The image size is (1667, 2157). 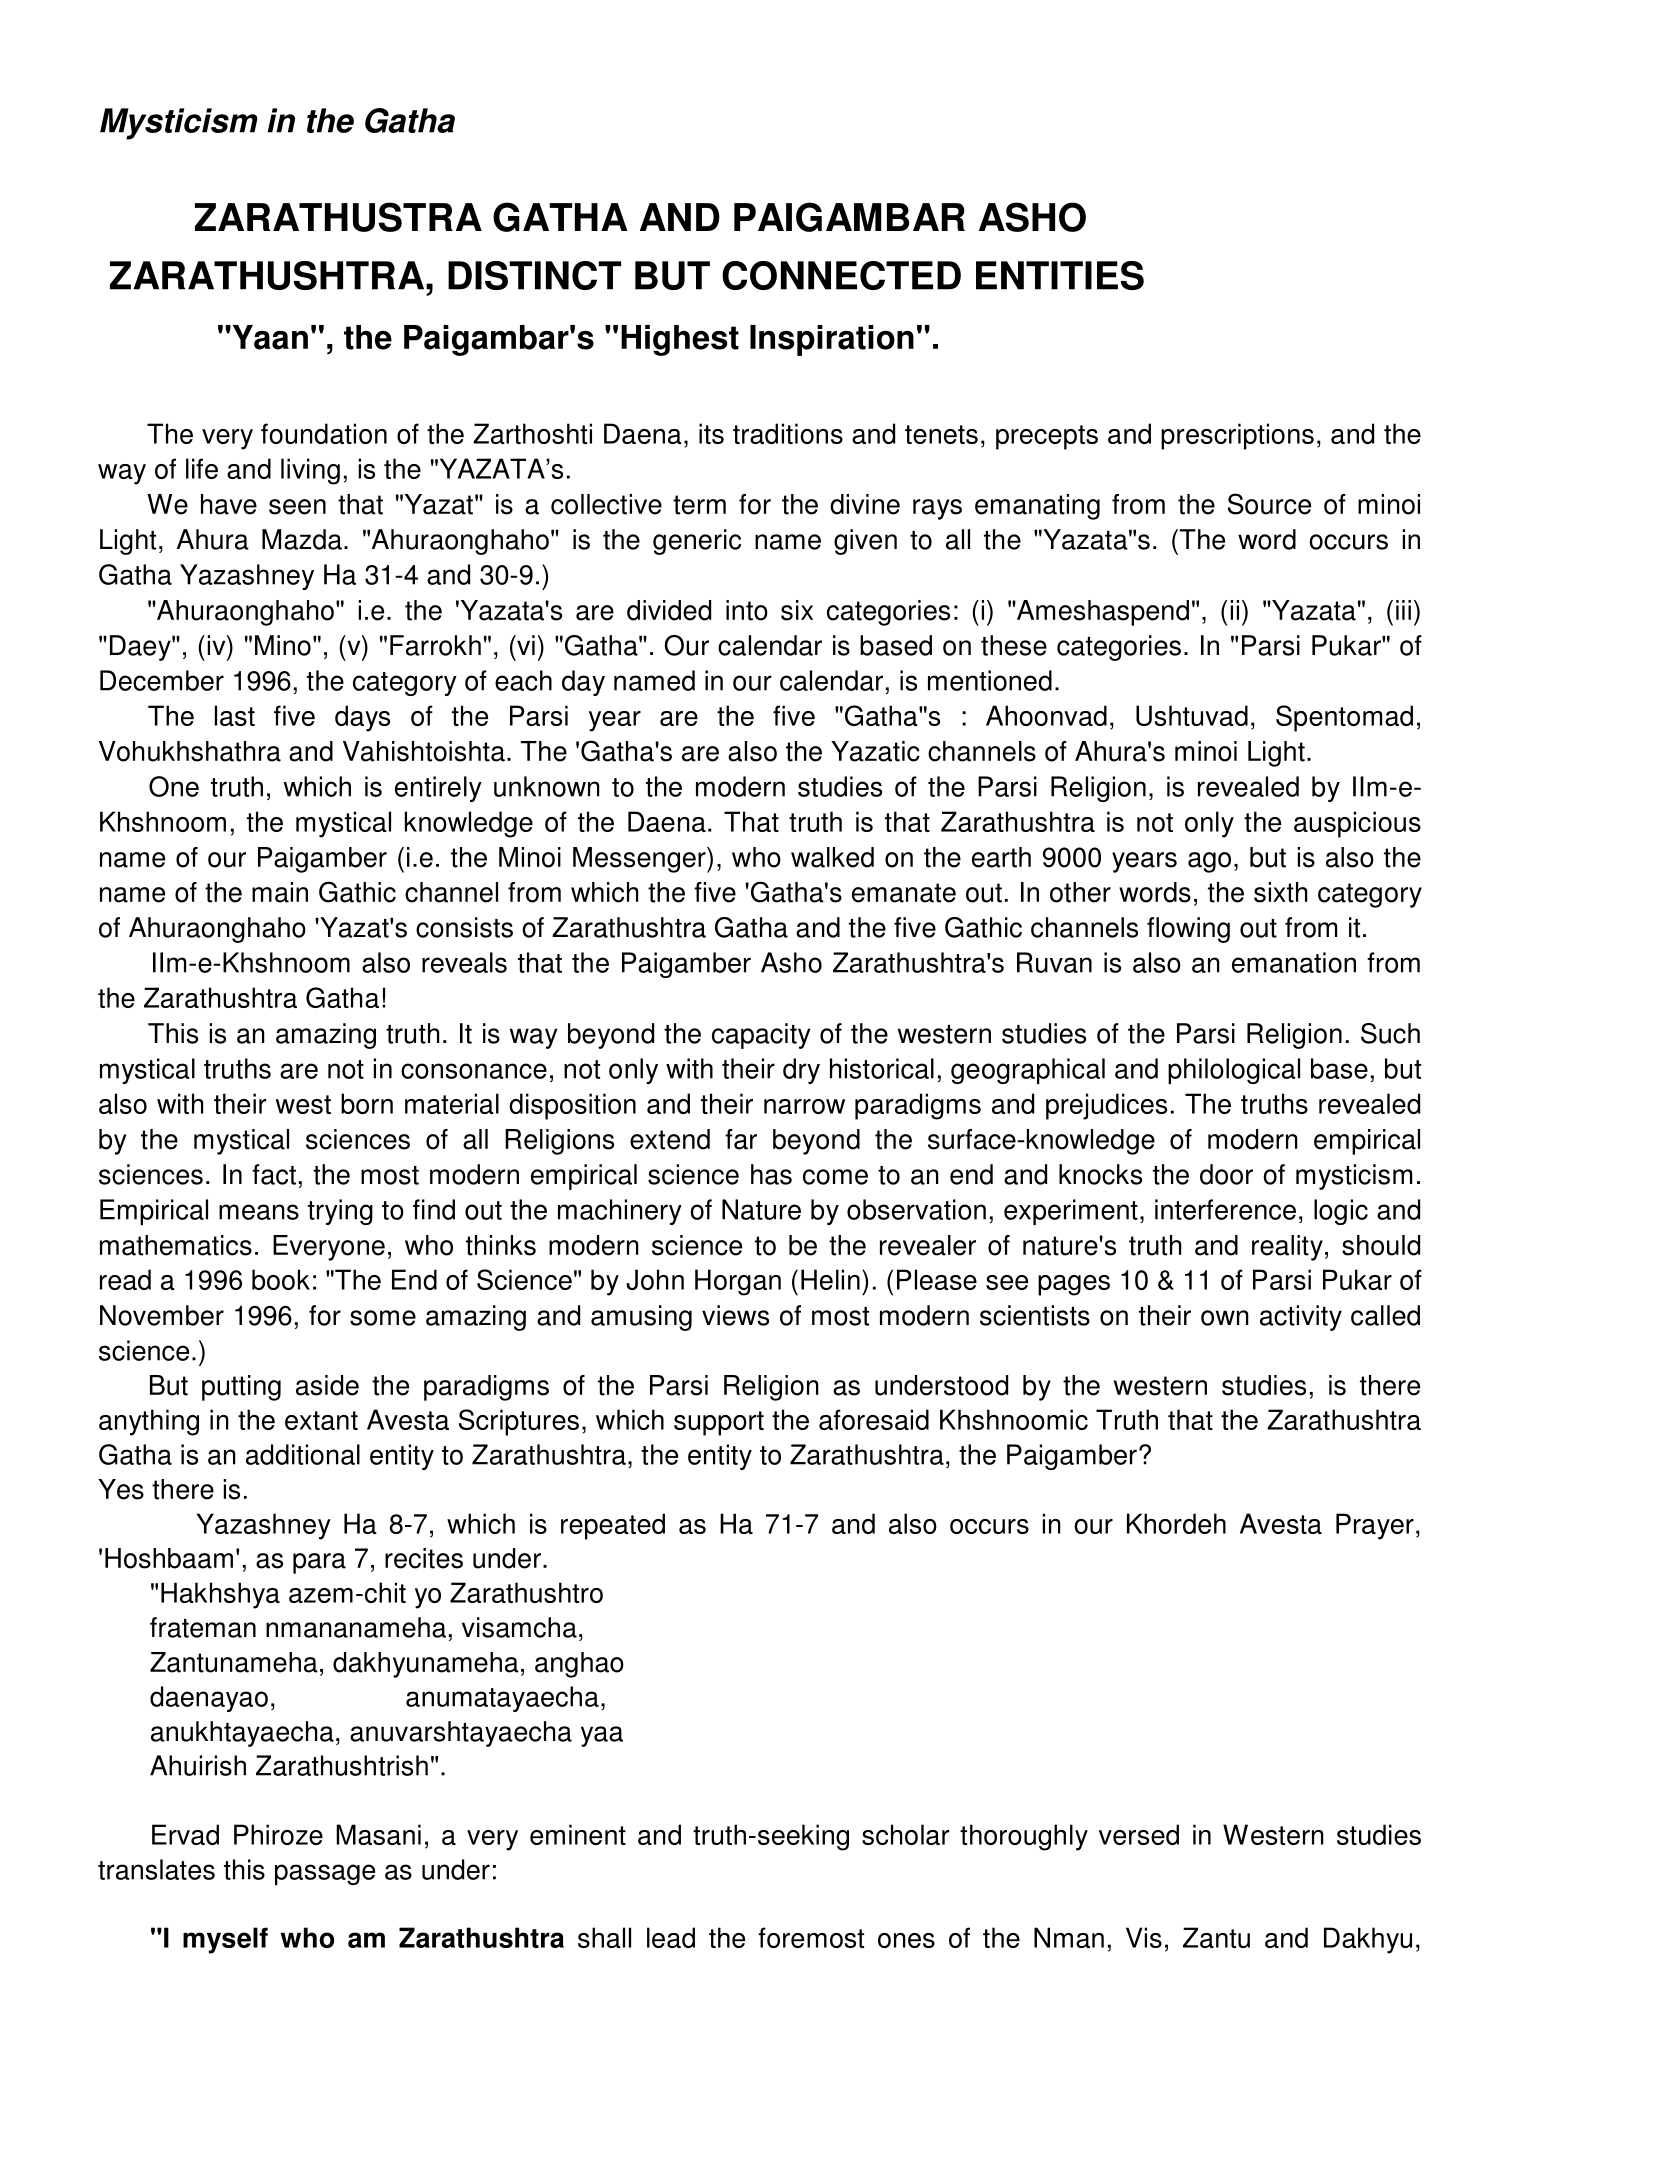 I want to click on ZARATHUSTRA, so click(x=338, y=217).
